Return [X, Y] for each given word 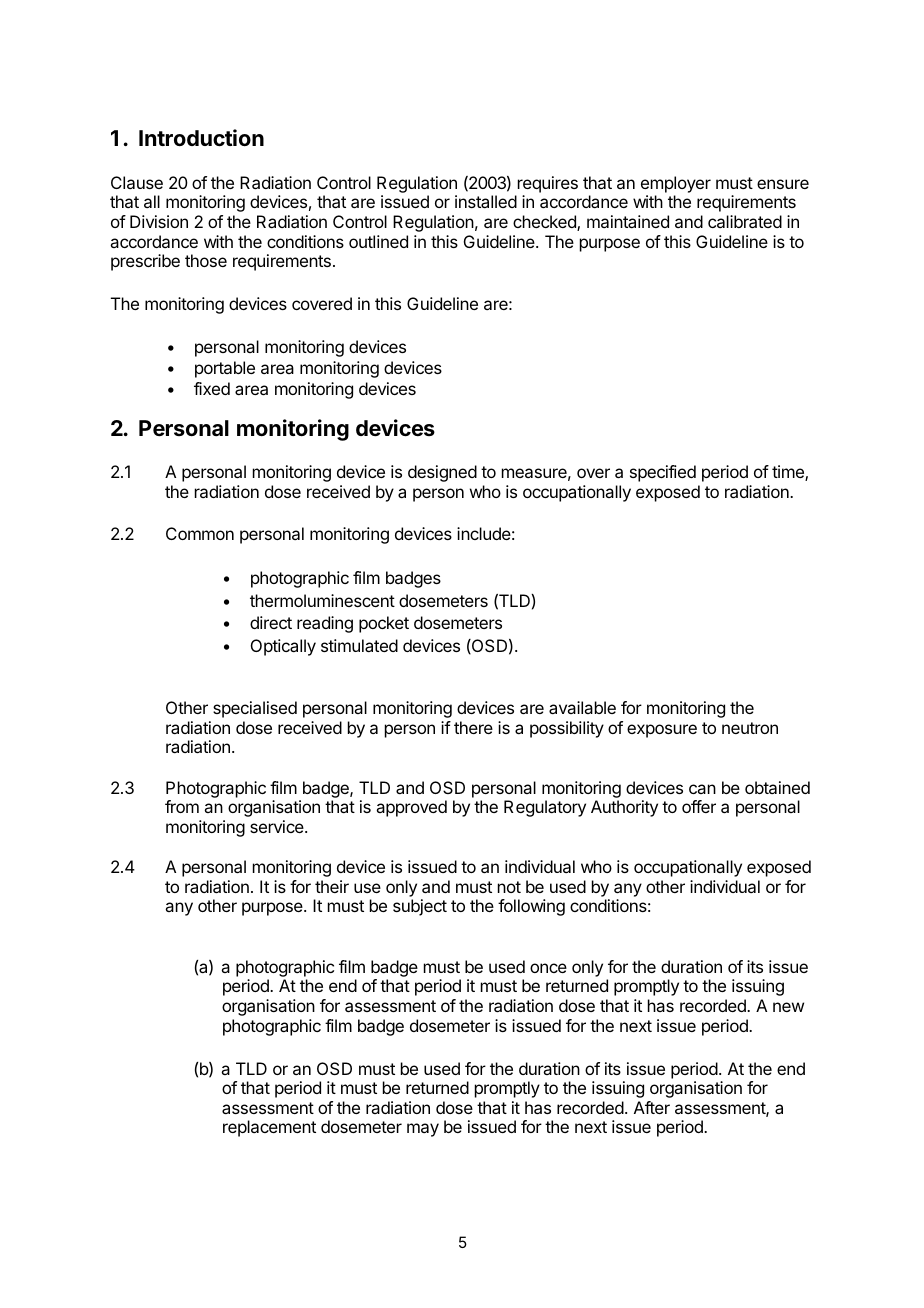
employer [676, 184]
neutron [750, 728]
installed [486, 201]
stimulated [359, 645]
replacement [269, 1128]
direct [271, 622]
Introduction [201, 138]
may [423, 1130]
